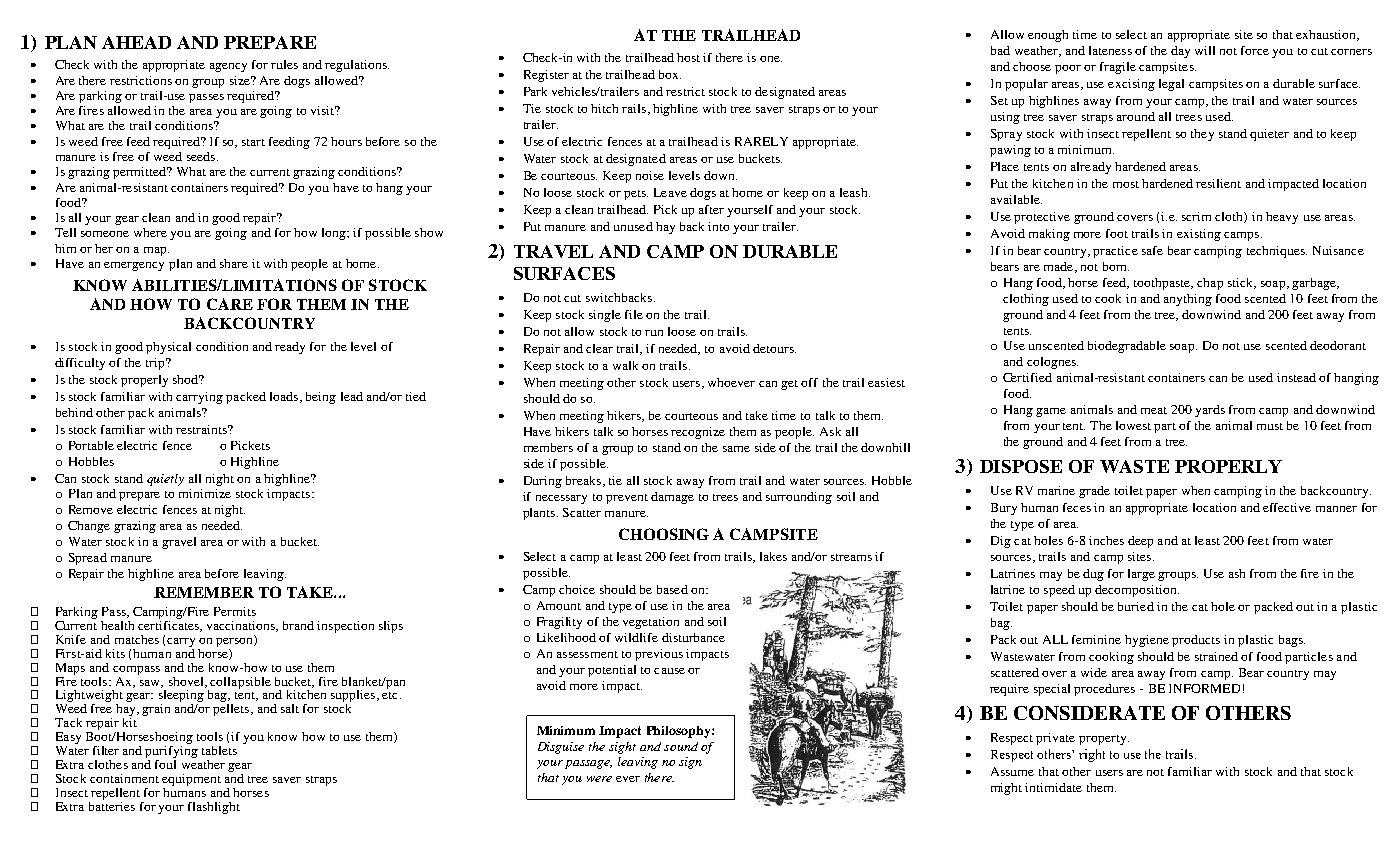 This screenshot has height=850, width=1400. Describe the element at coordinates (1092, 755) in the screenshot. I see `right` at that location.
